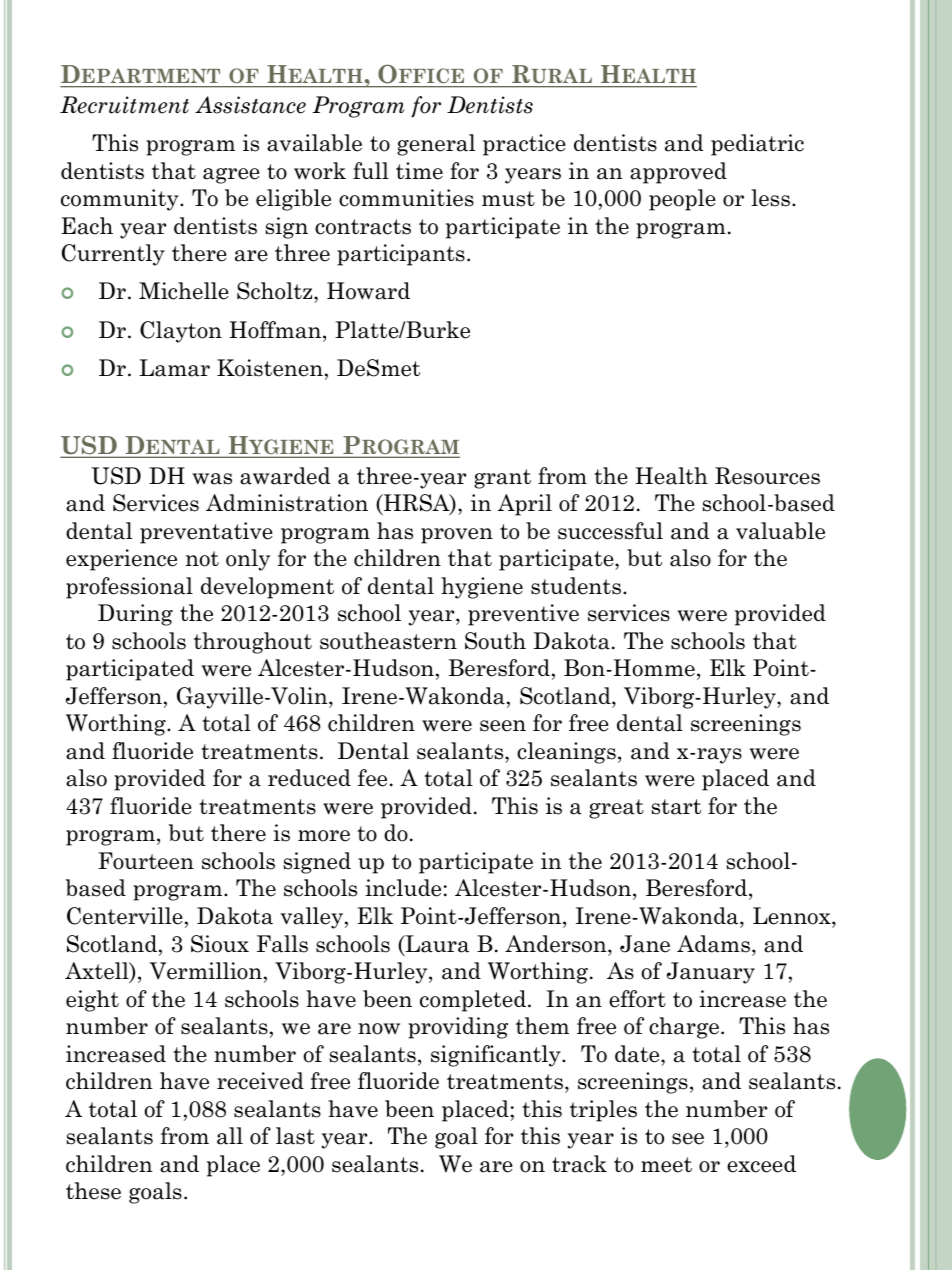 Image resolution: width=952 pixels, height=1270 pixels. Describe the element at coordinates (713, 944) in the screenshot. I see `Adams` at that location.
